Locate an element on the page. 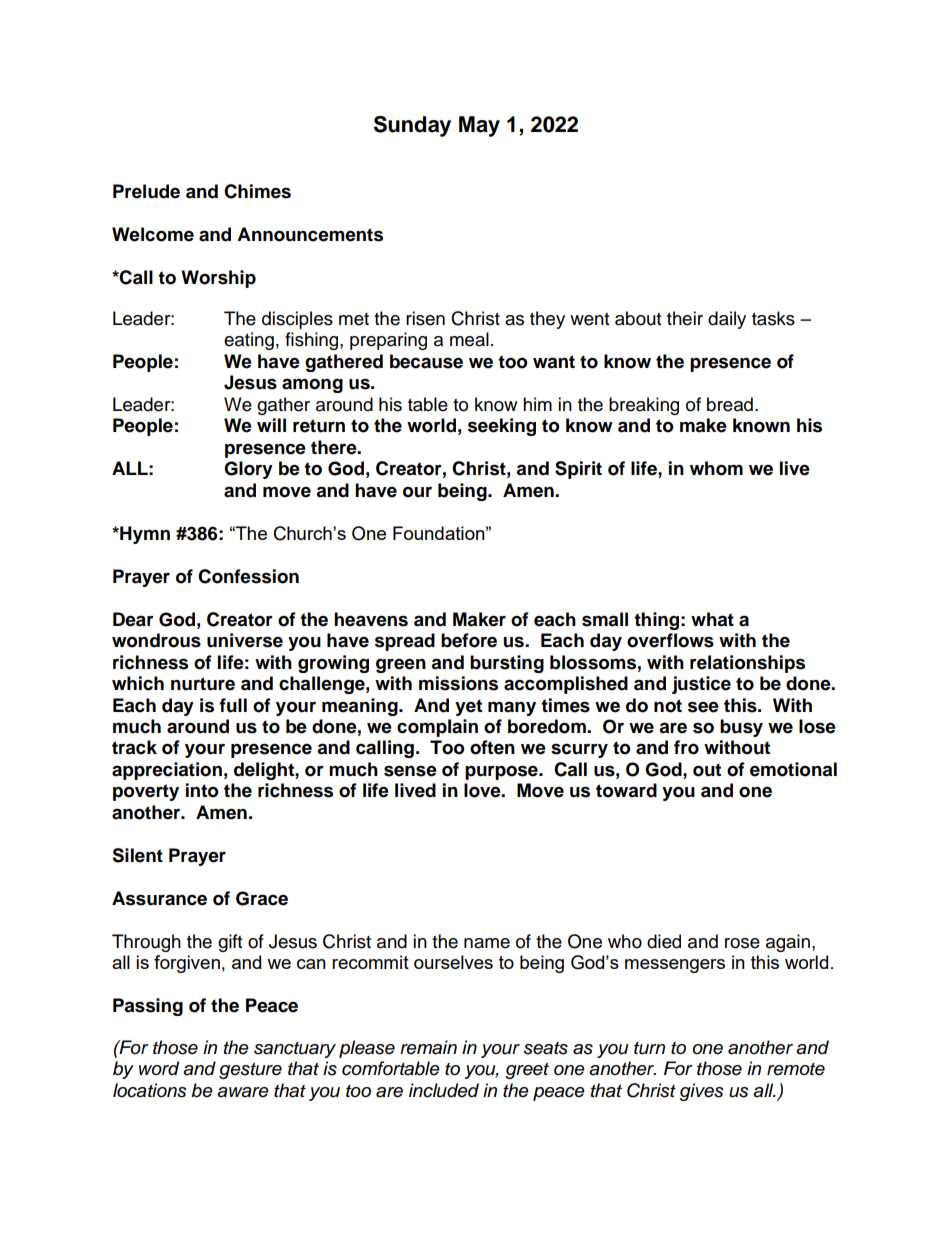 This page has height=1233, width=952. because is located at coordinates (426, 361).
